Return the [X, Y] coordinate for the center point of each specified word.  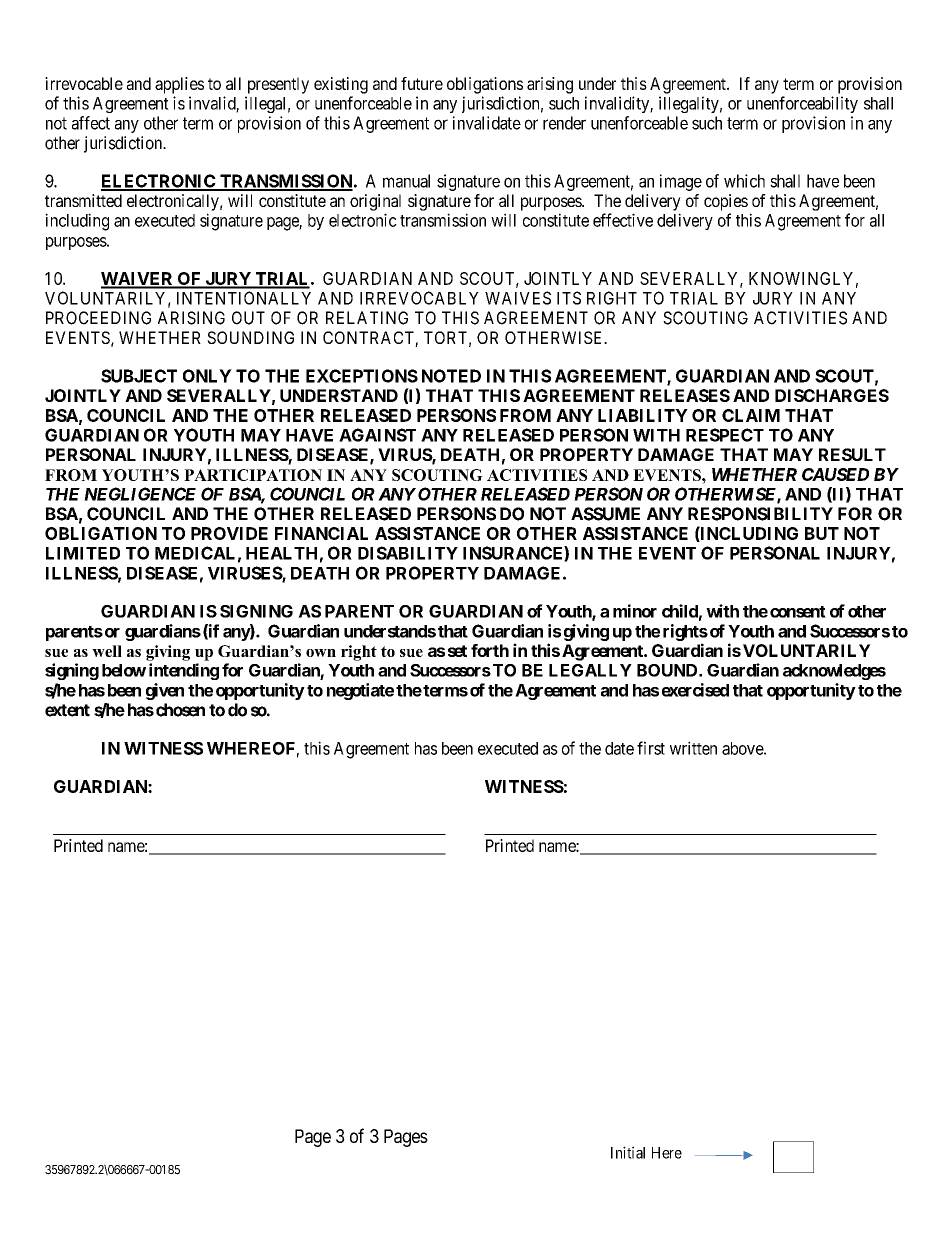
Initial [628, 1152]
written [693, 748]
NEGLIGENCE [140, 494]
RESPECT [725, 435]
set [457, 651]
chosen [180, 710]
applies [179, 85]
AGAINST [377, 435]
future [422, 83]
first [651, 748]
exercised [695, 690]
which [744, 181]
